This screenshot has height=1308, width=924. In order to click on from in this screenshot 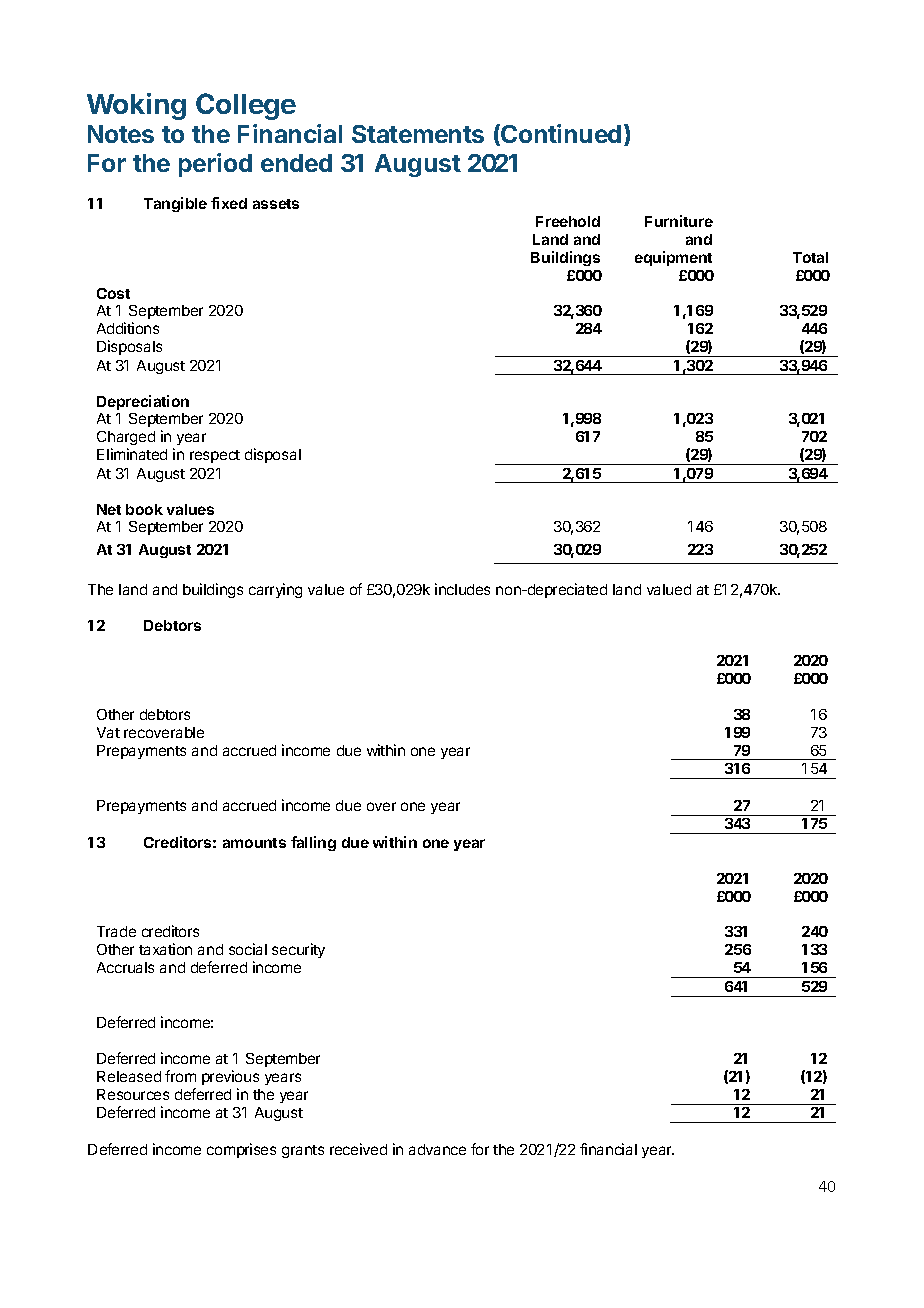, I will do `click(180, 1076)`.
